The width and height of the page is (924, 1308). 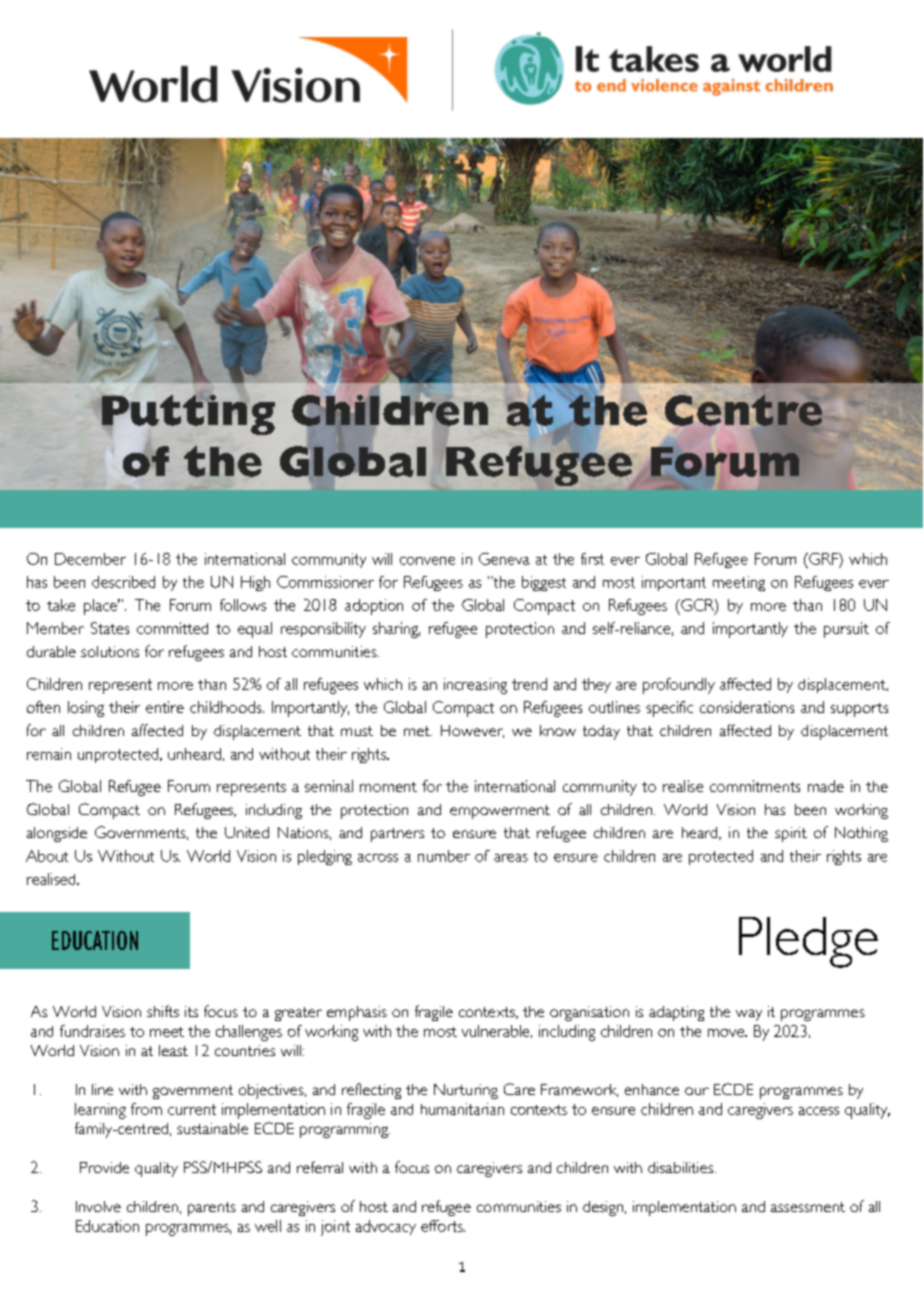 I want to click on Pledge, so click(x=808, y=942).
